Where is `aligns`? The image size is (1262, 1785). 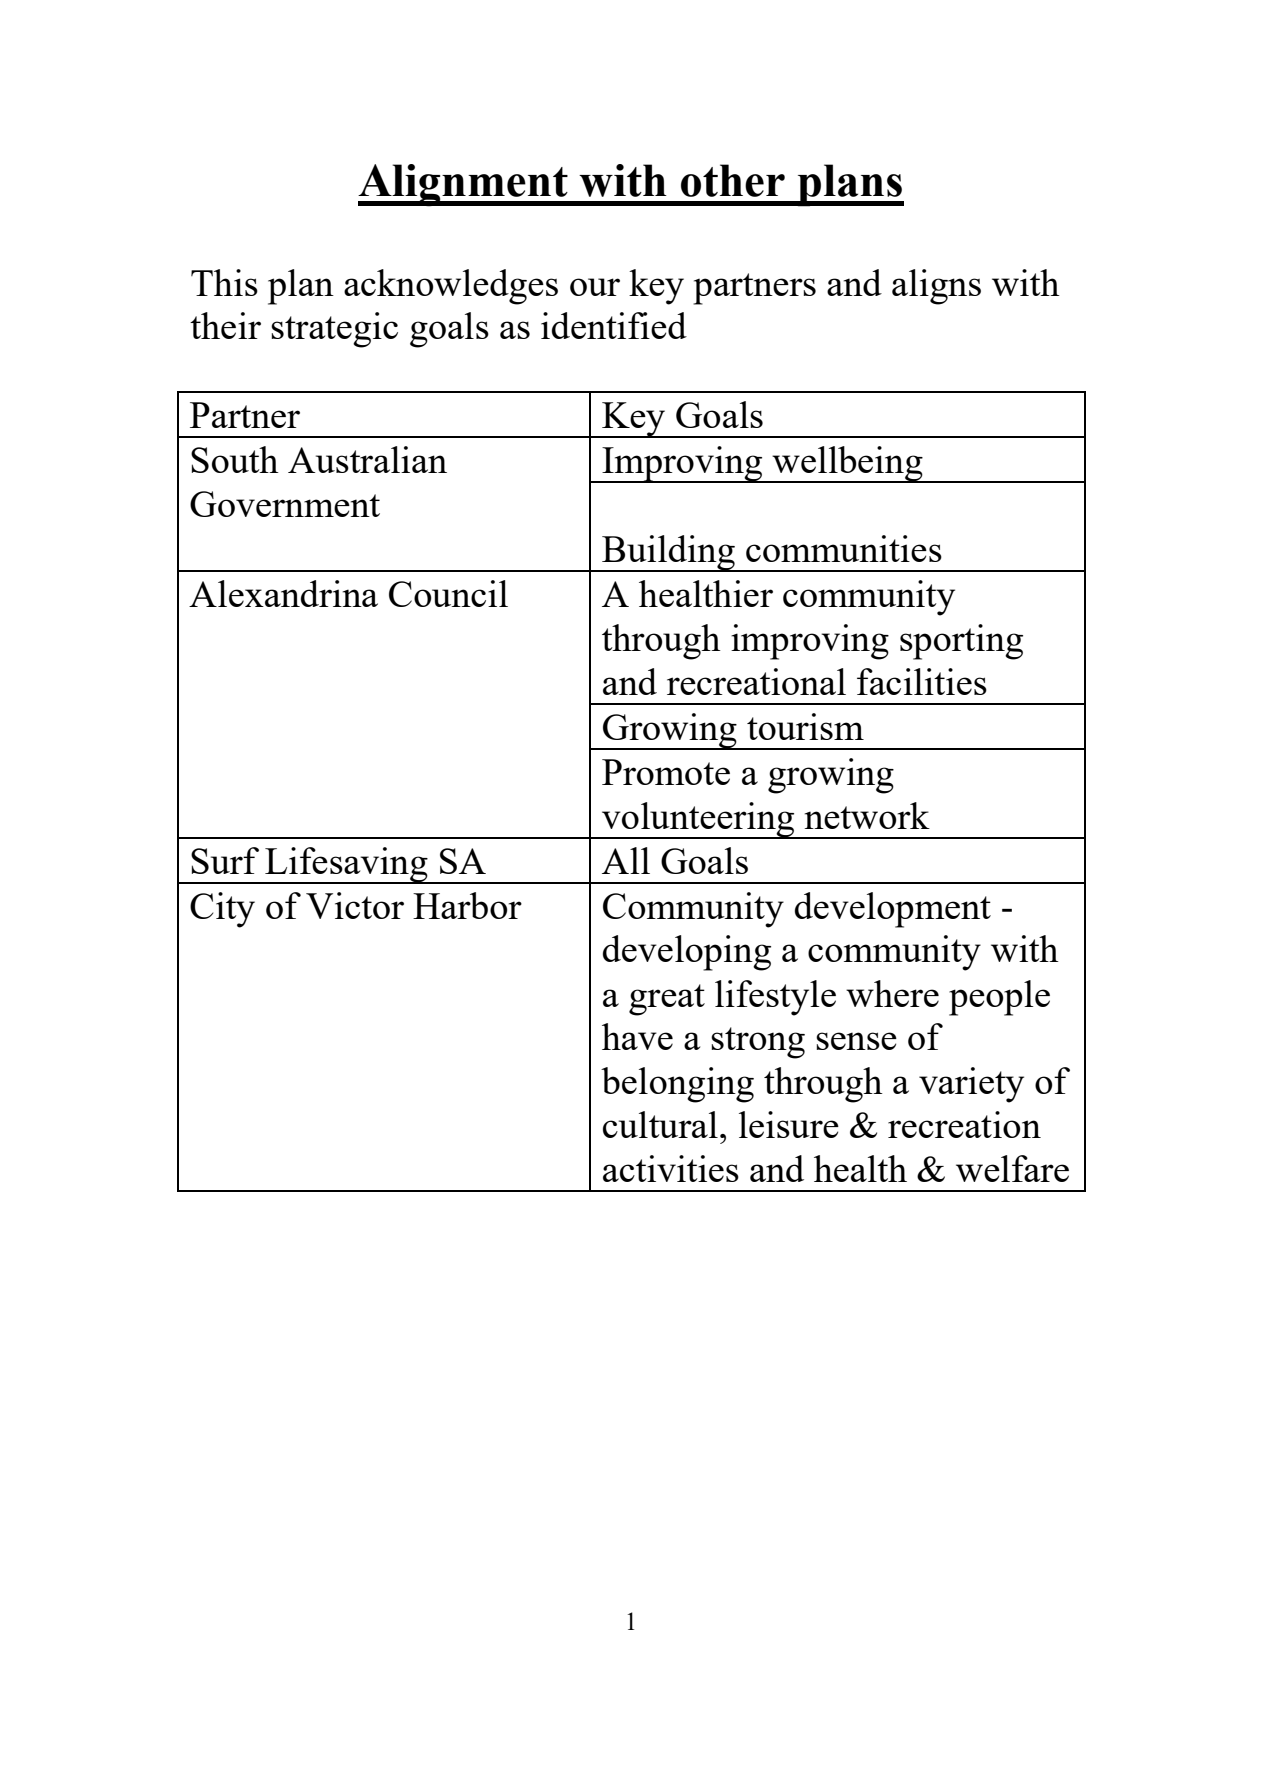
aligns is located at coordinates (936, 287).
